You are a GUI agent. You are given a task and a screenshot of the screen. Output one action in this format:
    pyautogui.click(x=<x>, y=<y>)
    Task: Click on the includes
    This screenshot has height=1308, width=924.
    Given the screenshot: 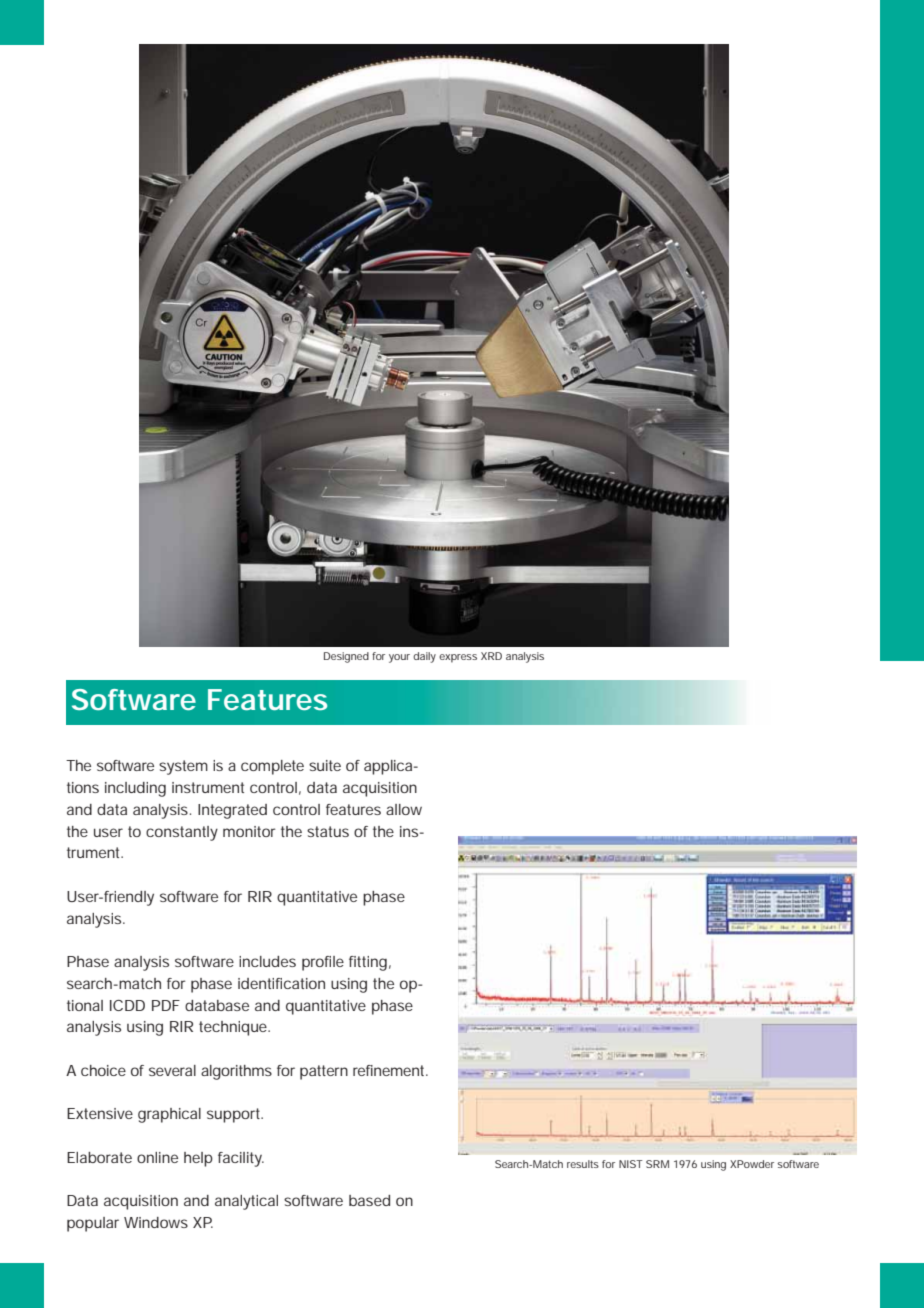 What is the action you would take?
    pyautogui.click(x=267, y=961)
